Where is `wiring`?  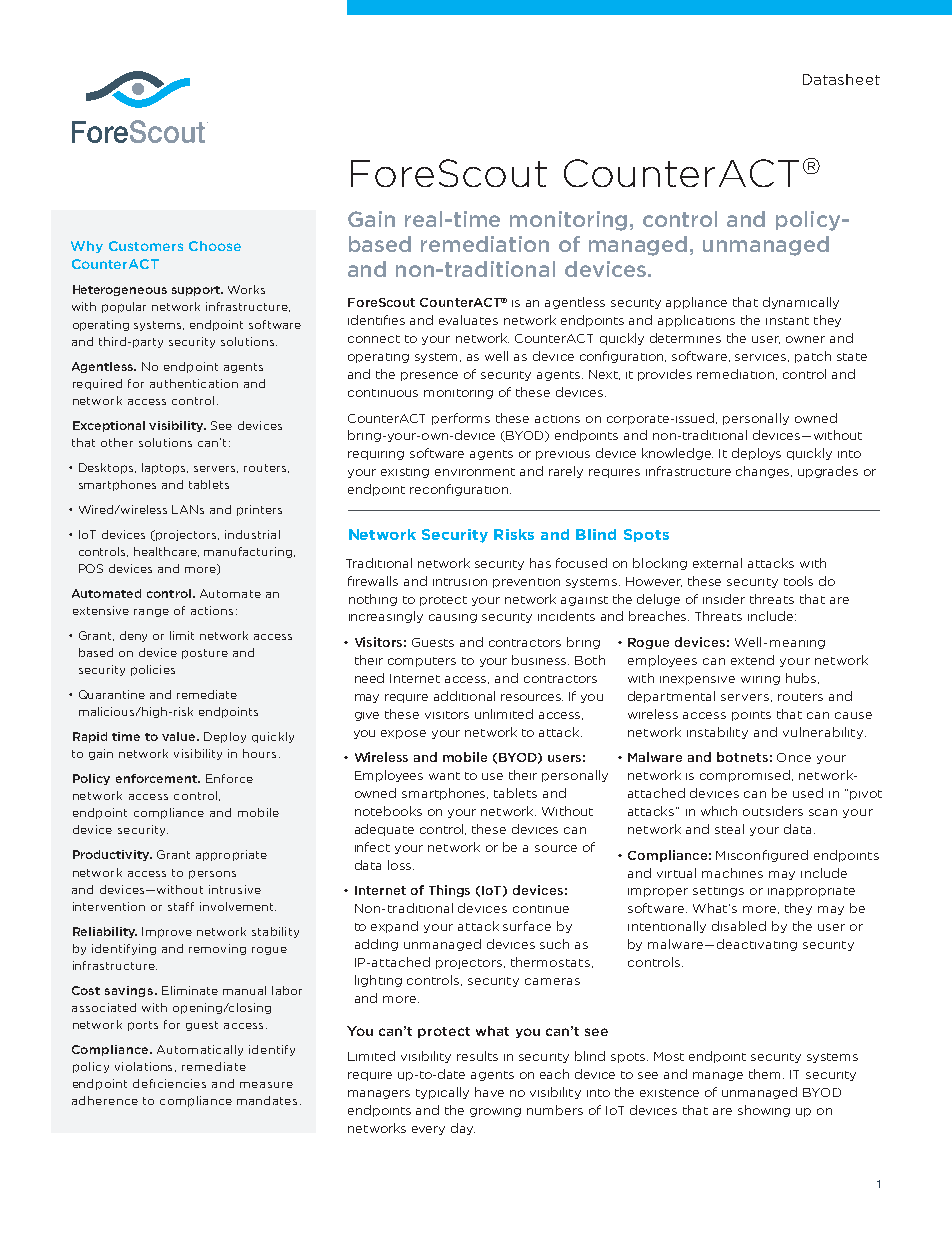 wiring is located at coordinates (760, 680).
